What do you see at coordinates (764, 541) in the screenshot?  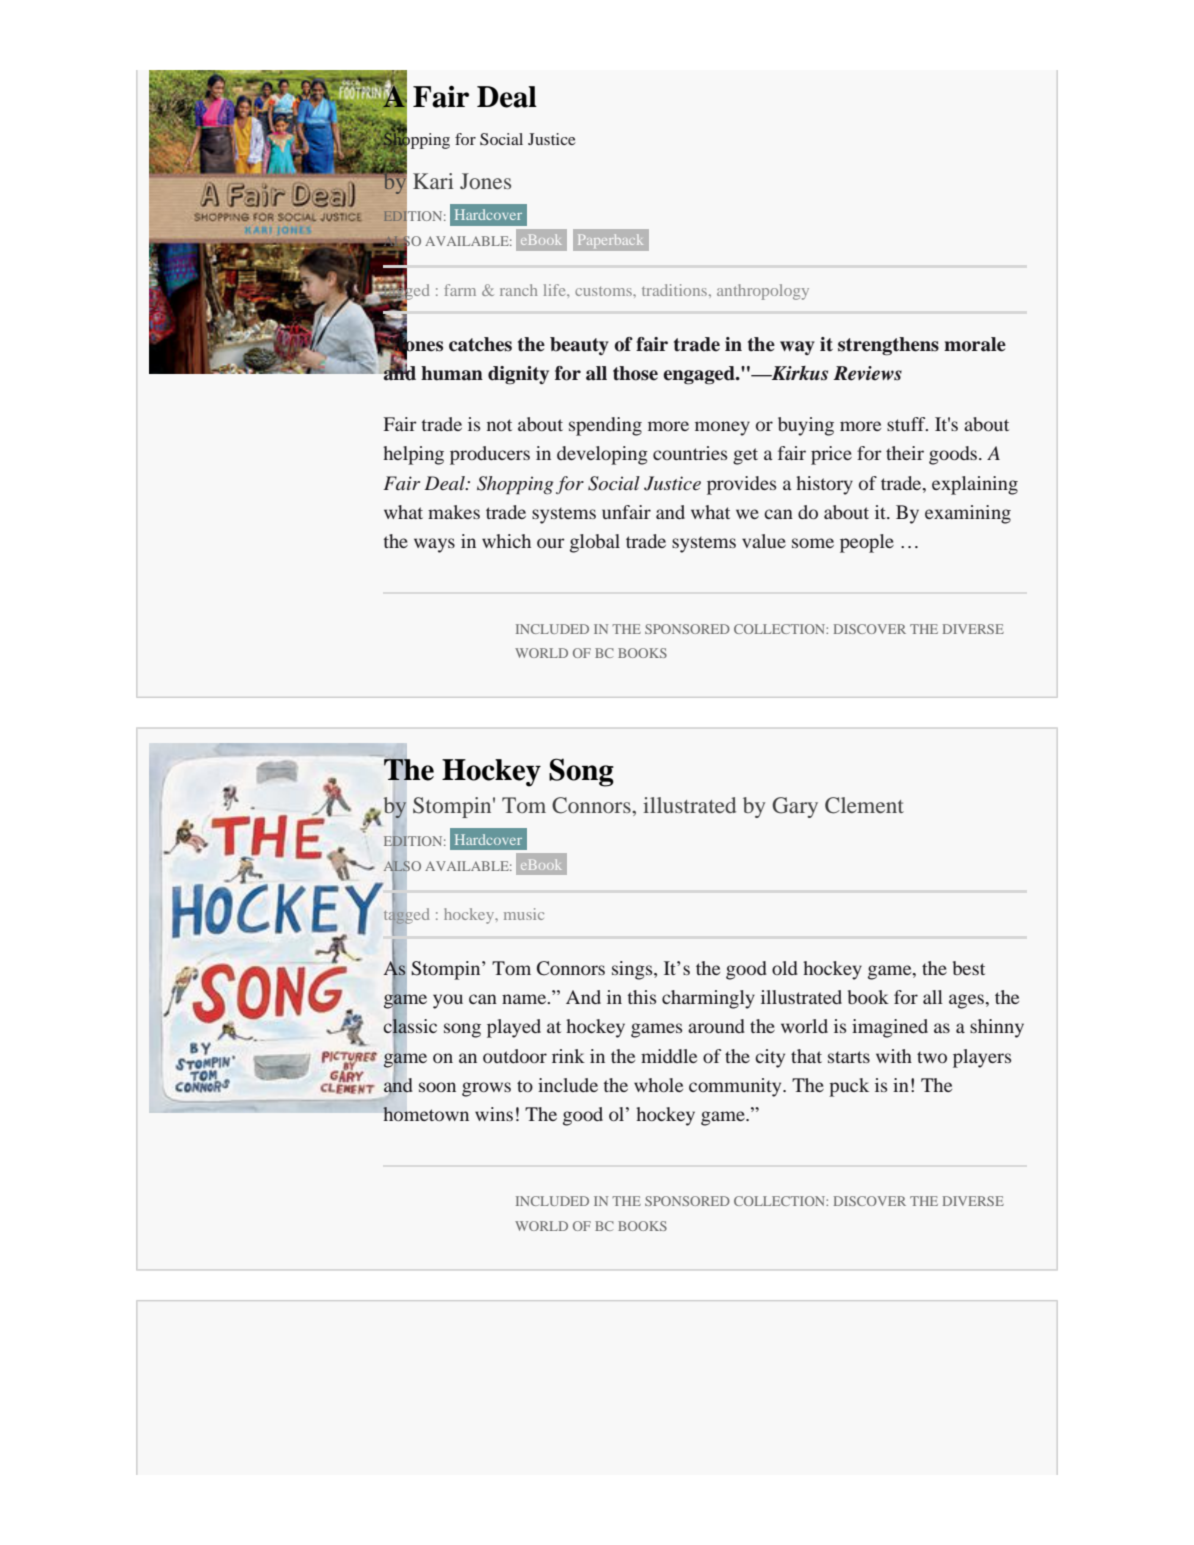 I see `value` at bounding box center [764, 541].
